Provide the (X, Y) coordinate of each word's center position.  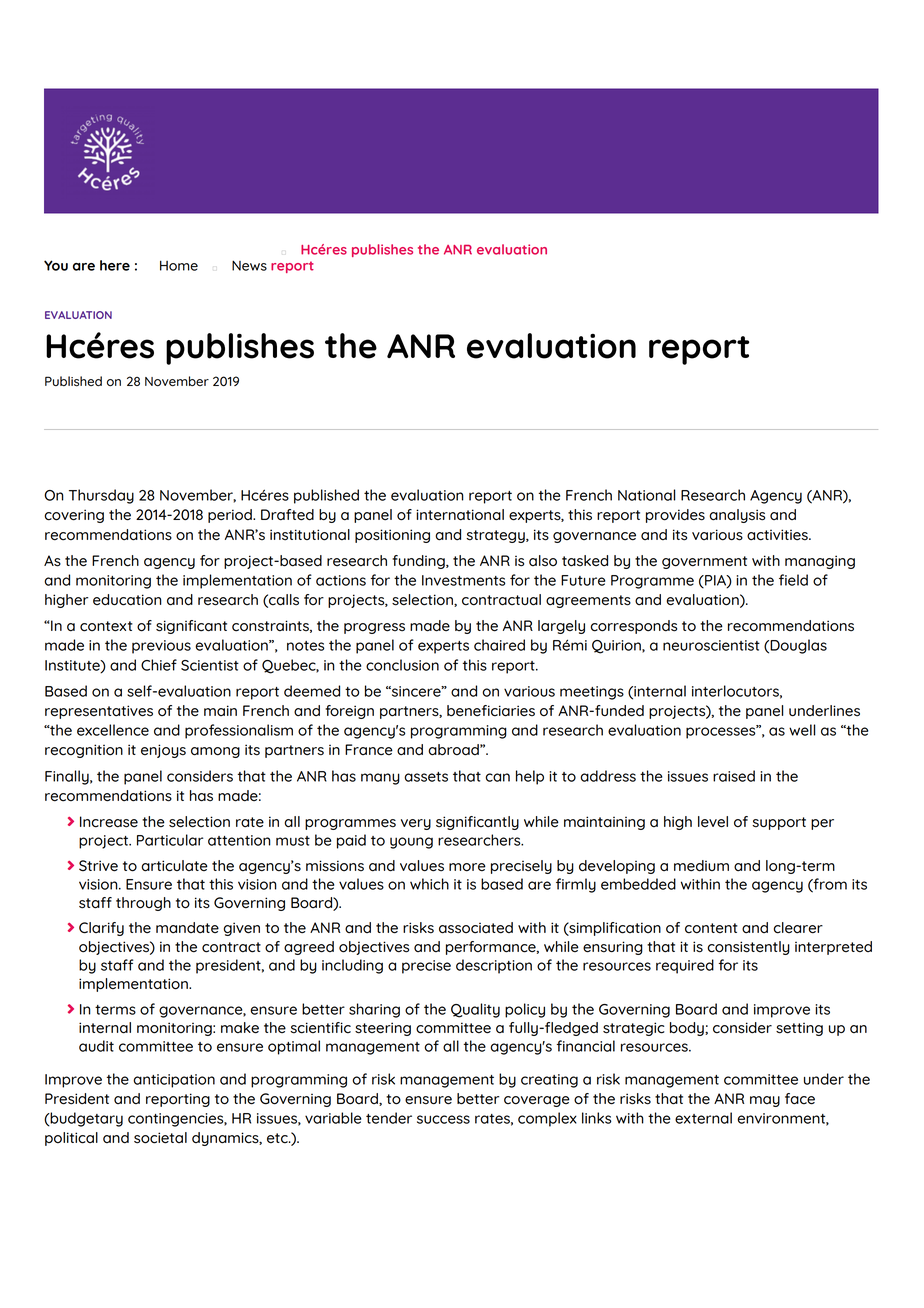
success (443, 1119)
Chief (159, 665)
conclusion (402, 665)
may (765, 1101)
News (249, 265)
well (802, 730)
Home (179, 265)
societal (160, 1138)
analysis (737, 516)
